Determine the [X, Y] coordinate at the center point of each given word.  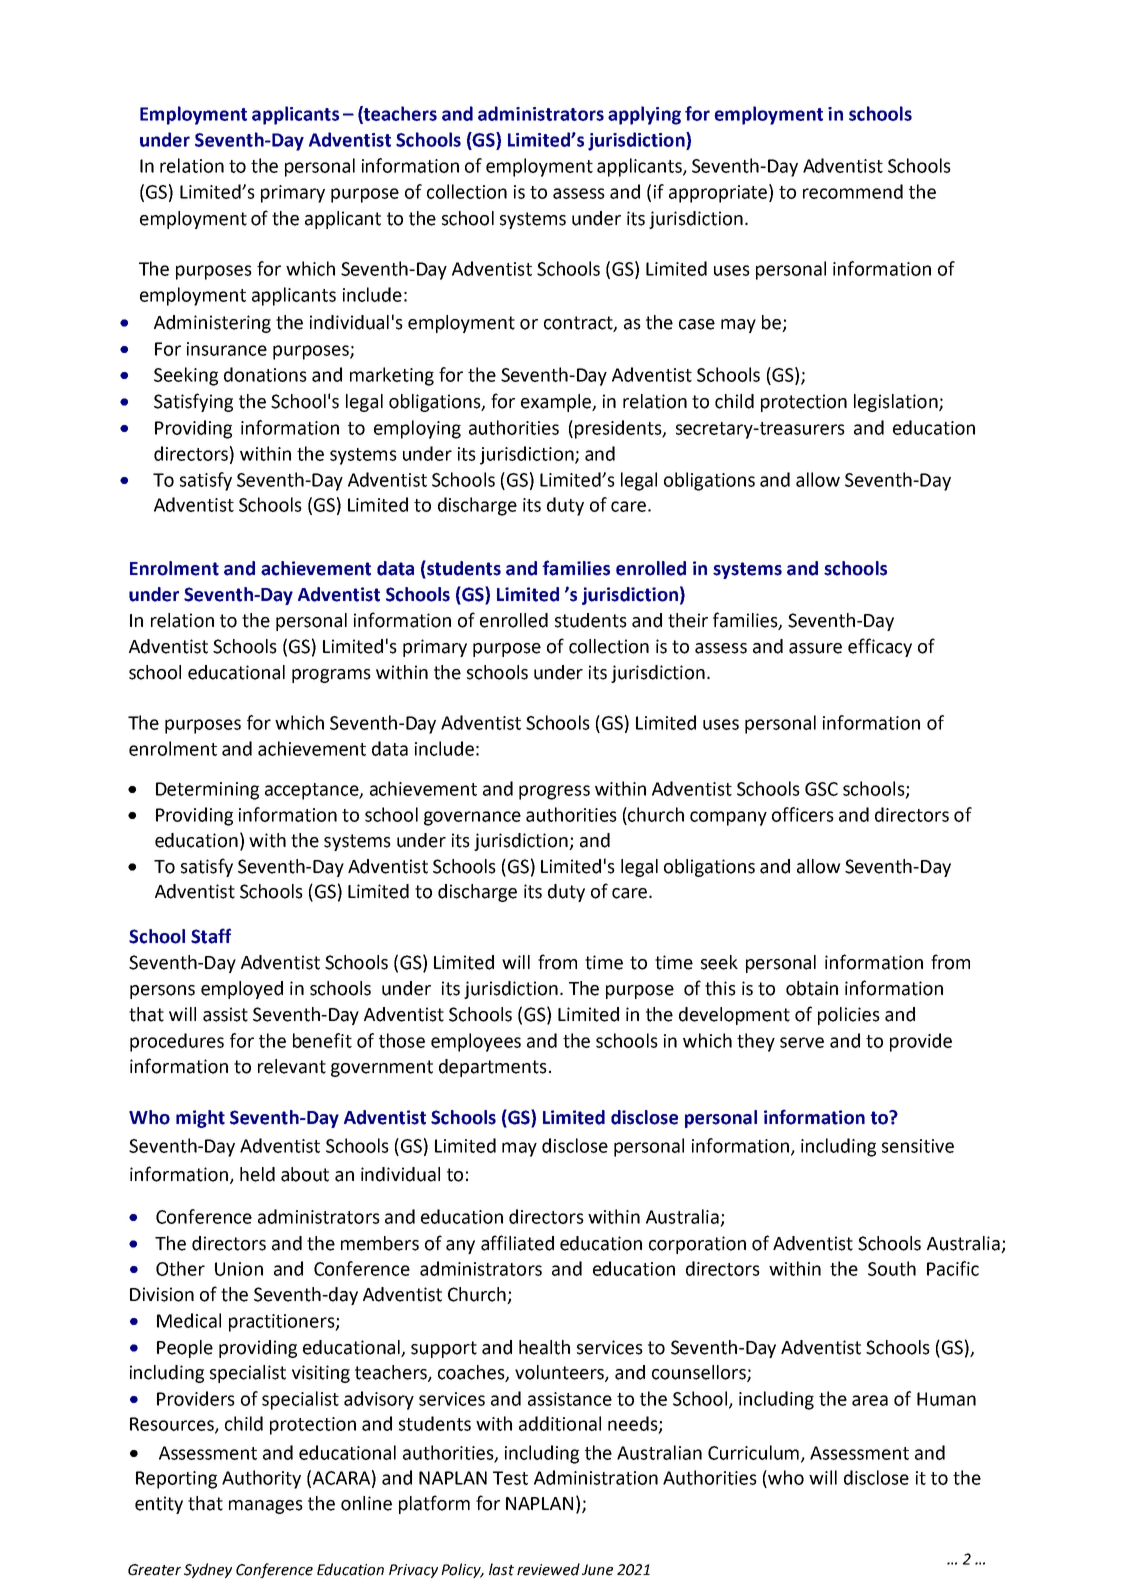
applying [644, 115]
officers [803, 814]
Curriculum [753, 1452]
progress [554, 792]
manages [266, 1507]
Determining [207, 791]
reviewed [548, 1569]
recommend [853, 191]
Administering [212, 324]
